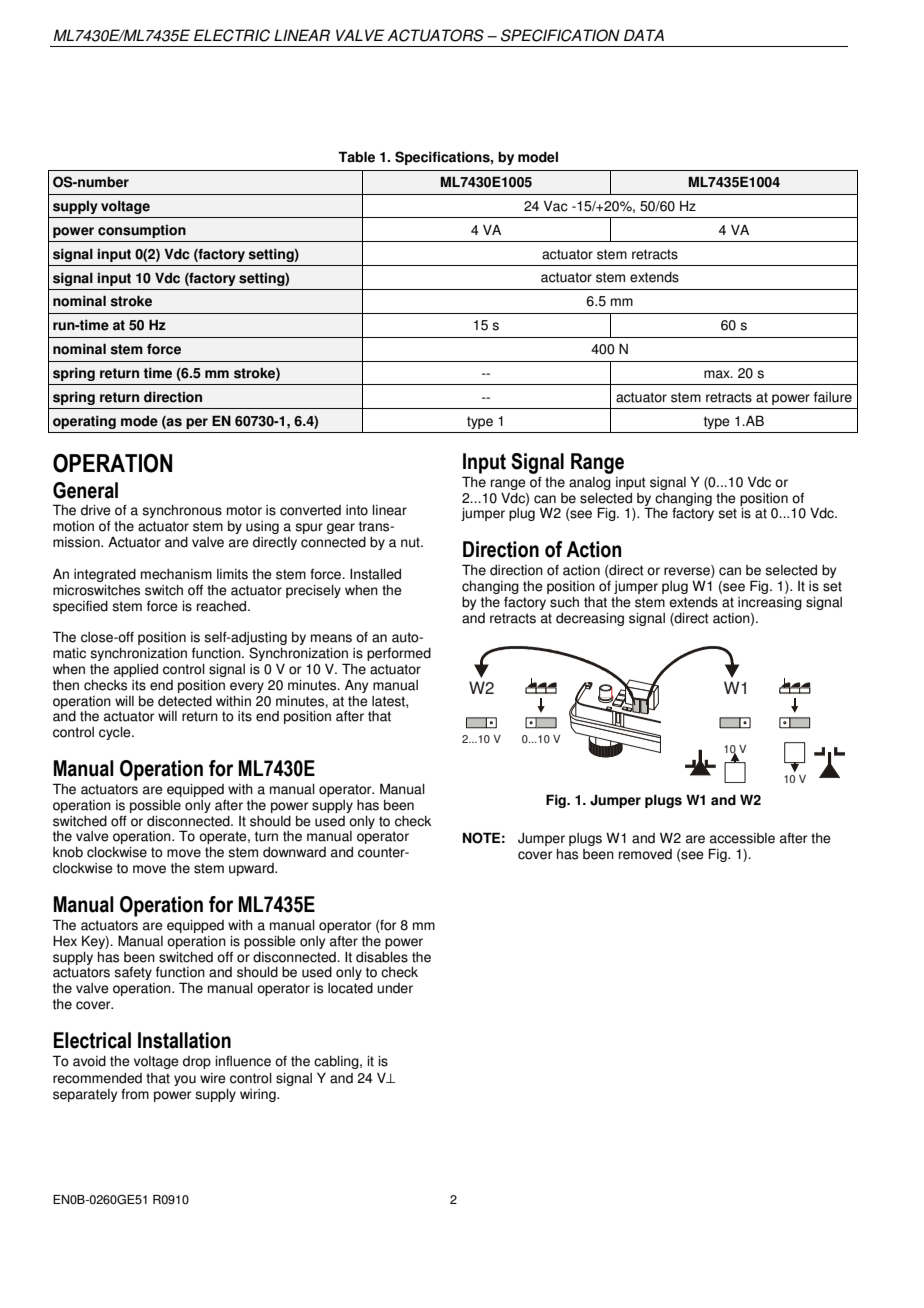 The image size is (924, 1308). I want to click on increasing, so click(770, 603).
